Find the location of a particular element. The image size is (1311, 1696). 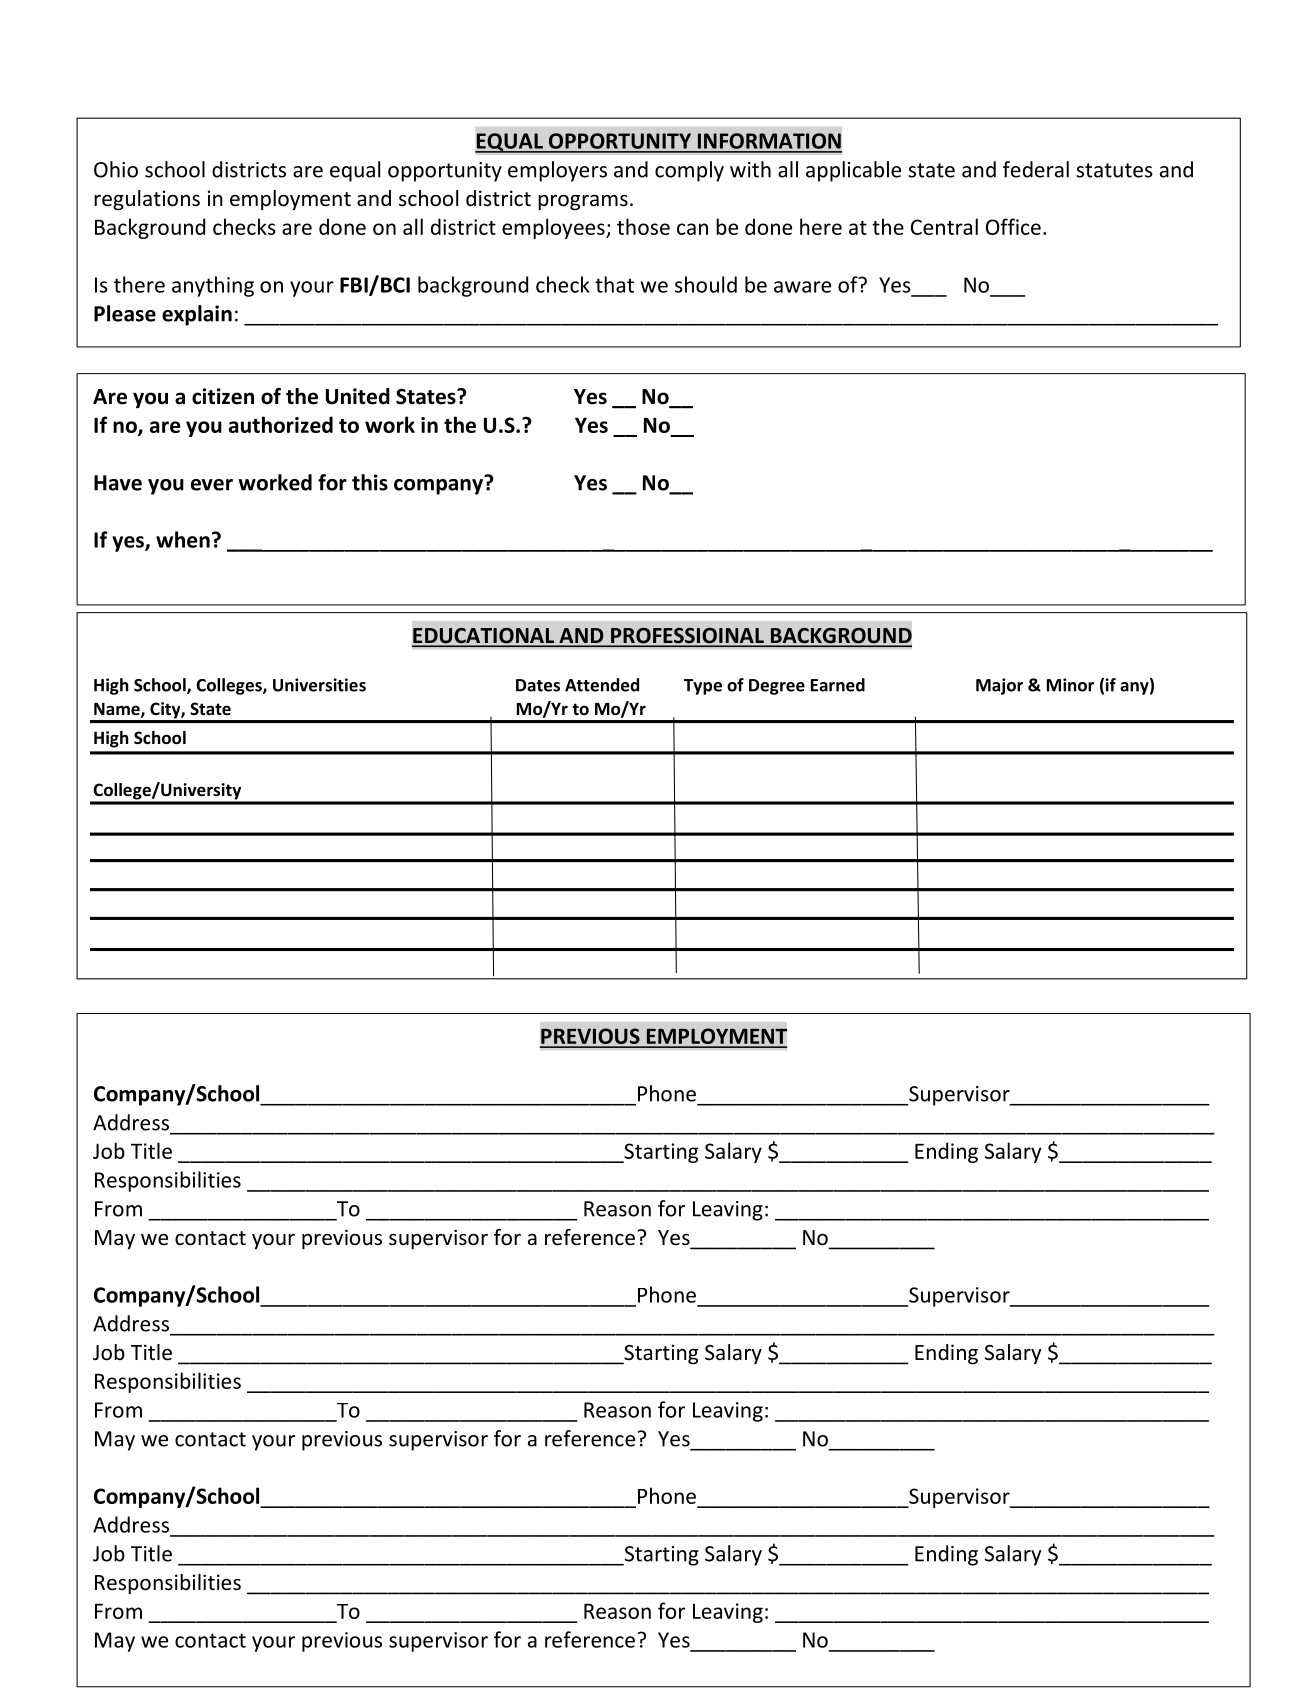

Universities is located at coordinates (319, 685).
